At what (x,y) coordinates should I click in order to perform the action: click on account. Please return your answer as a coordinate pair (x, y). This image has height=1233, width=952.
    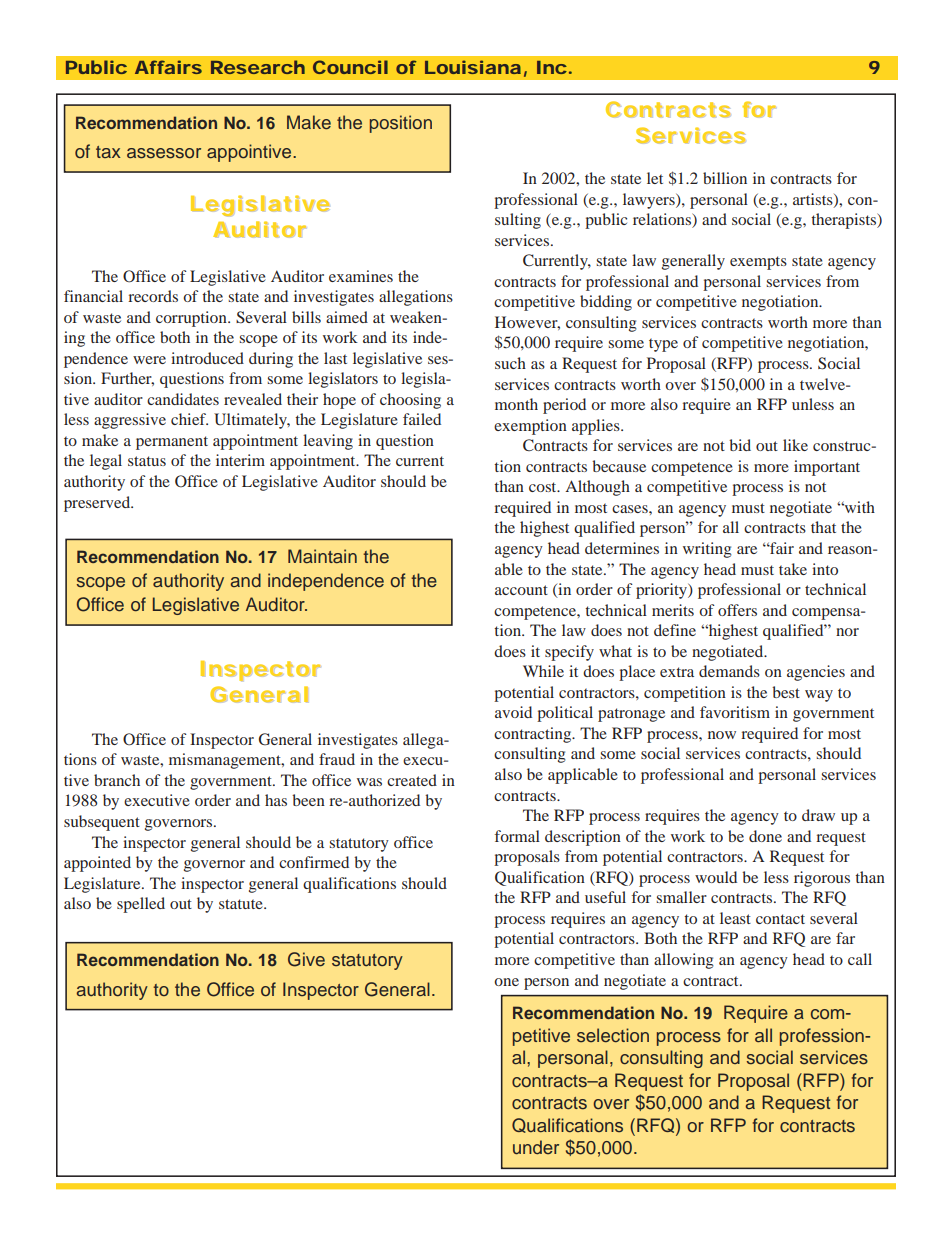
    Looking at the image, I should click on (521, 590).
